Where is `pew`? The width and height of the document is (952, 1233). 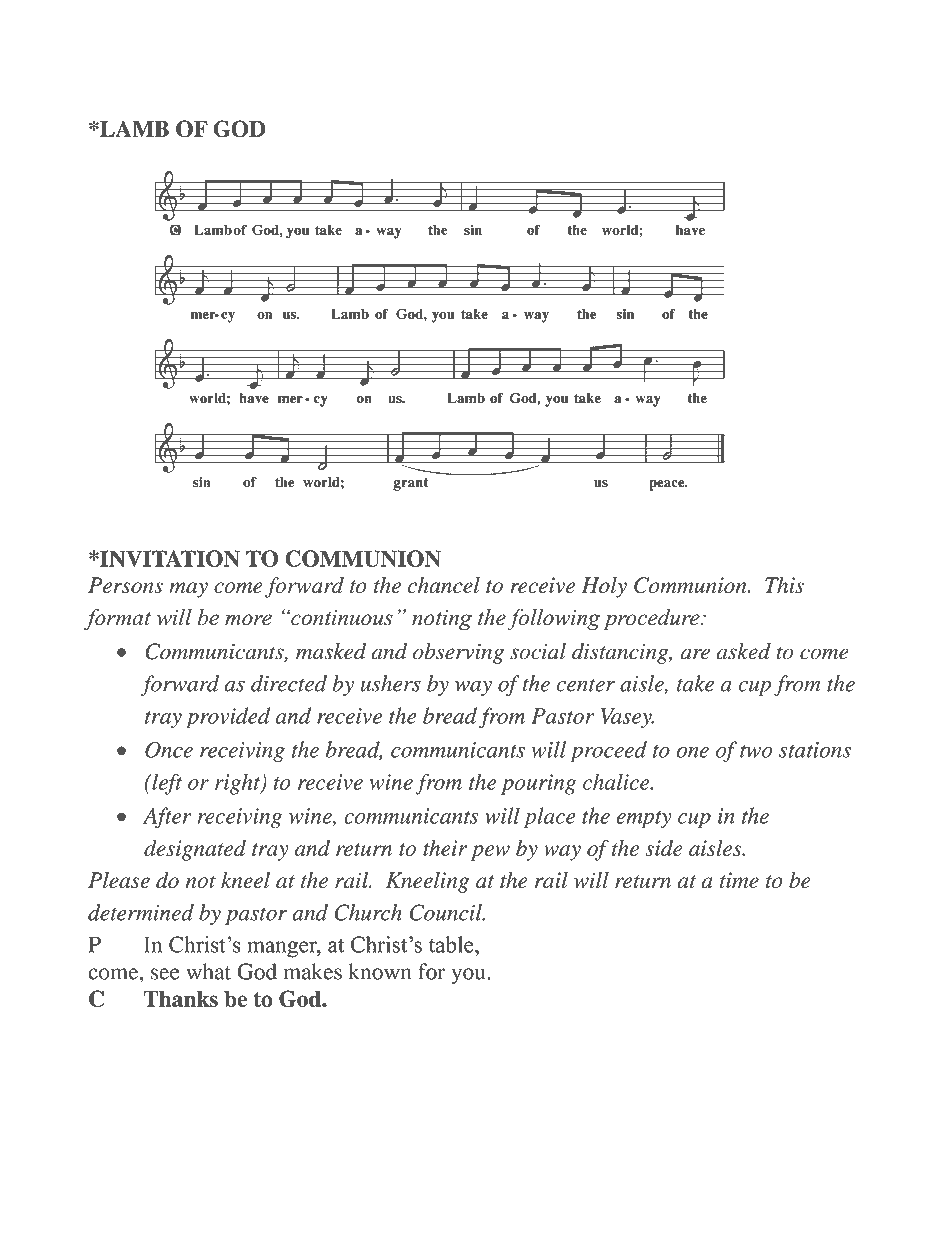 pew is located at coordinates (490, 853).
